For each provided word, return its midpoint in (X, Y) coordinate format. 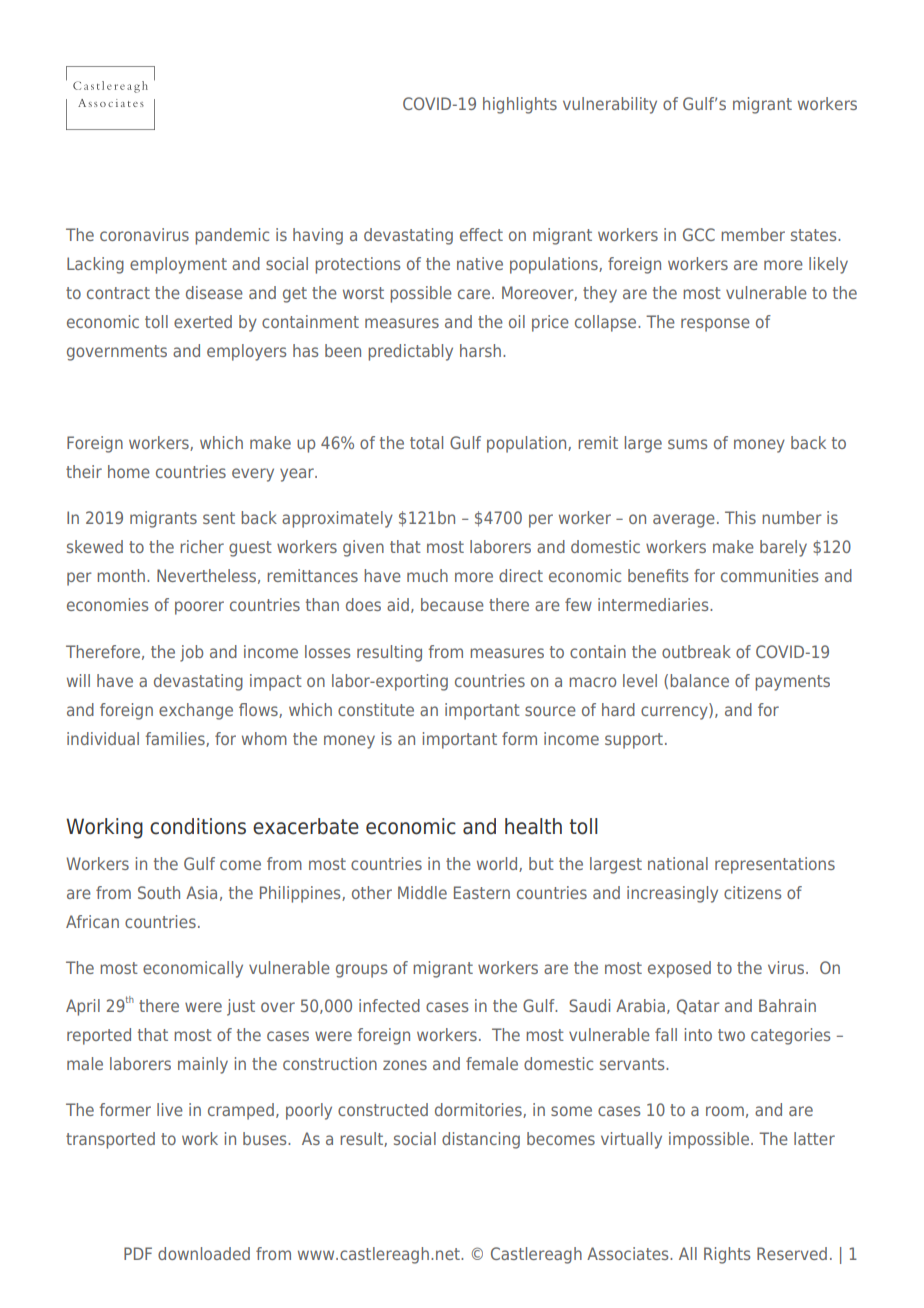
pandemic (232, 236)
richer (202, 546)
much (427, 575)
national (678, 863)
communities (769, 575)
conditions (198, 826)
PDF (138, 1253)
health (533, 826)
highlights (520, 105)
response (715, 325)
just (241, 1007)
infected (389, 1005)
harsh (480, 350)
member (753, 234)
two (731, 1035)
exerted (203, 321)
